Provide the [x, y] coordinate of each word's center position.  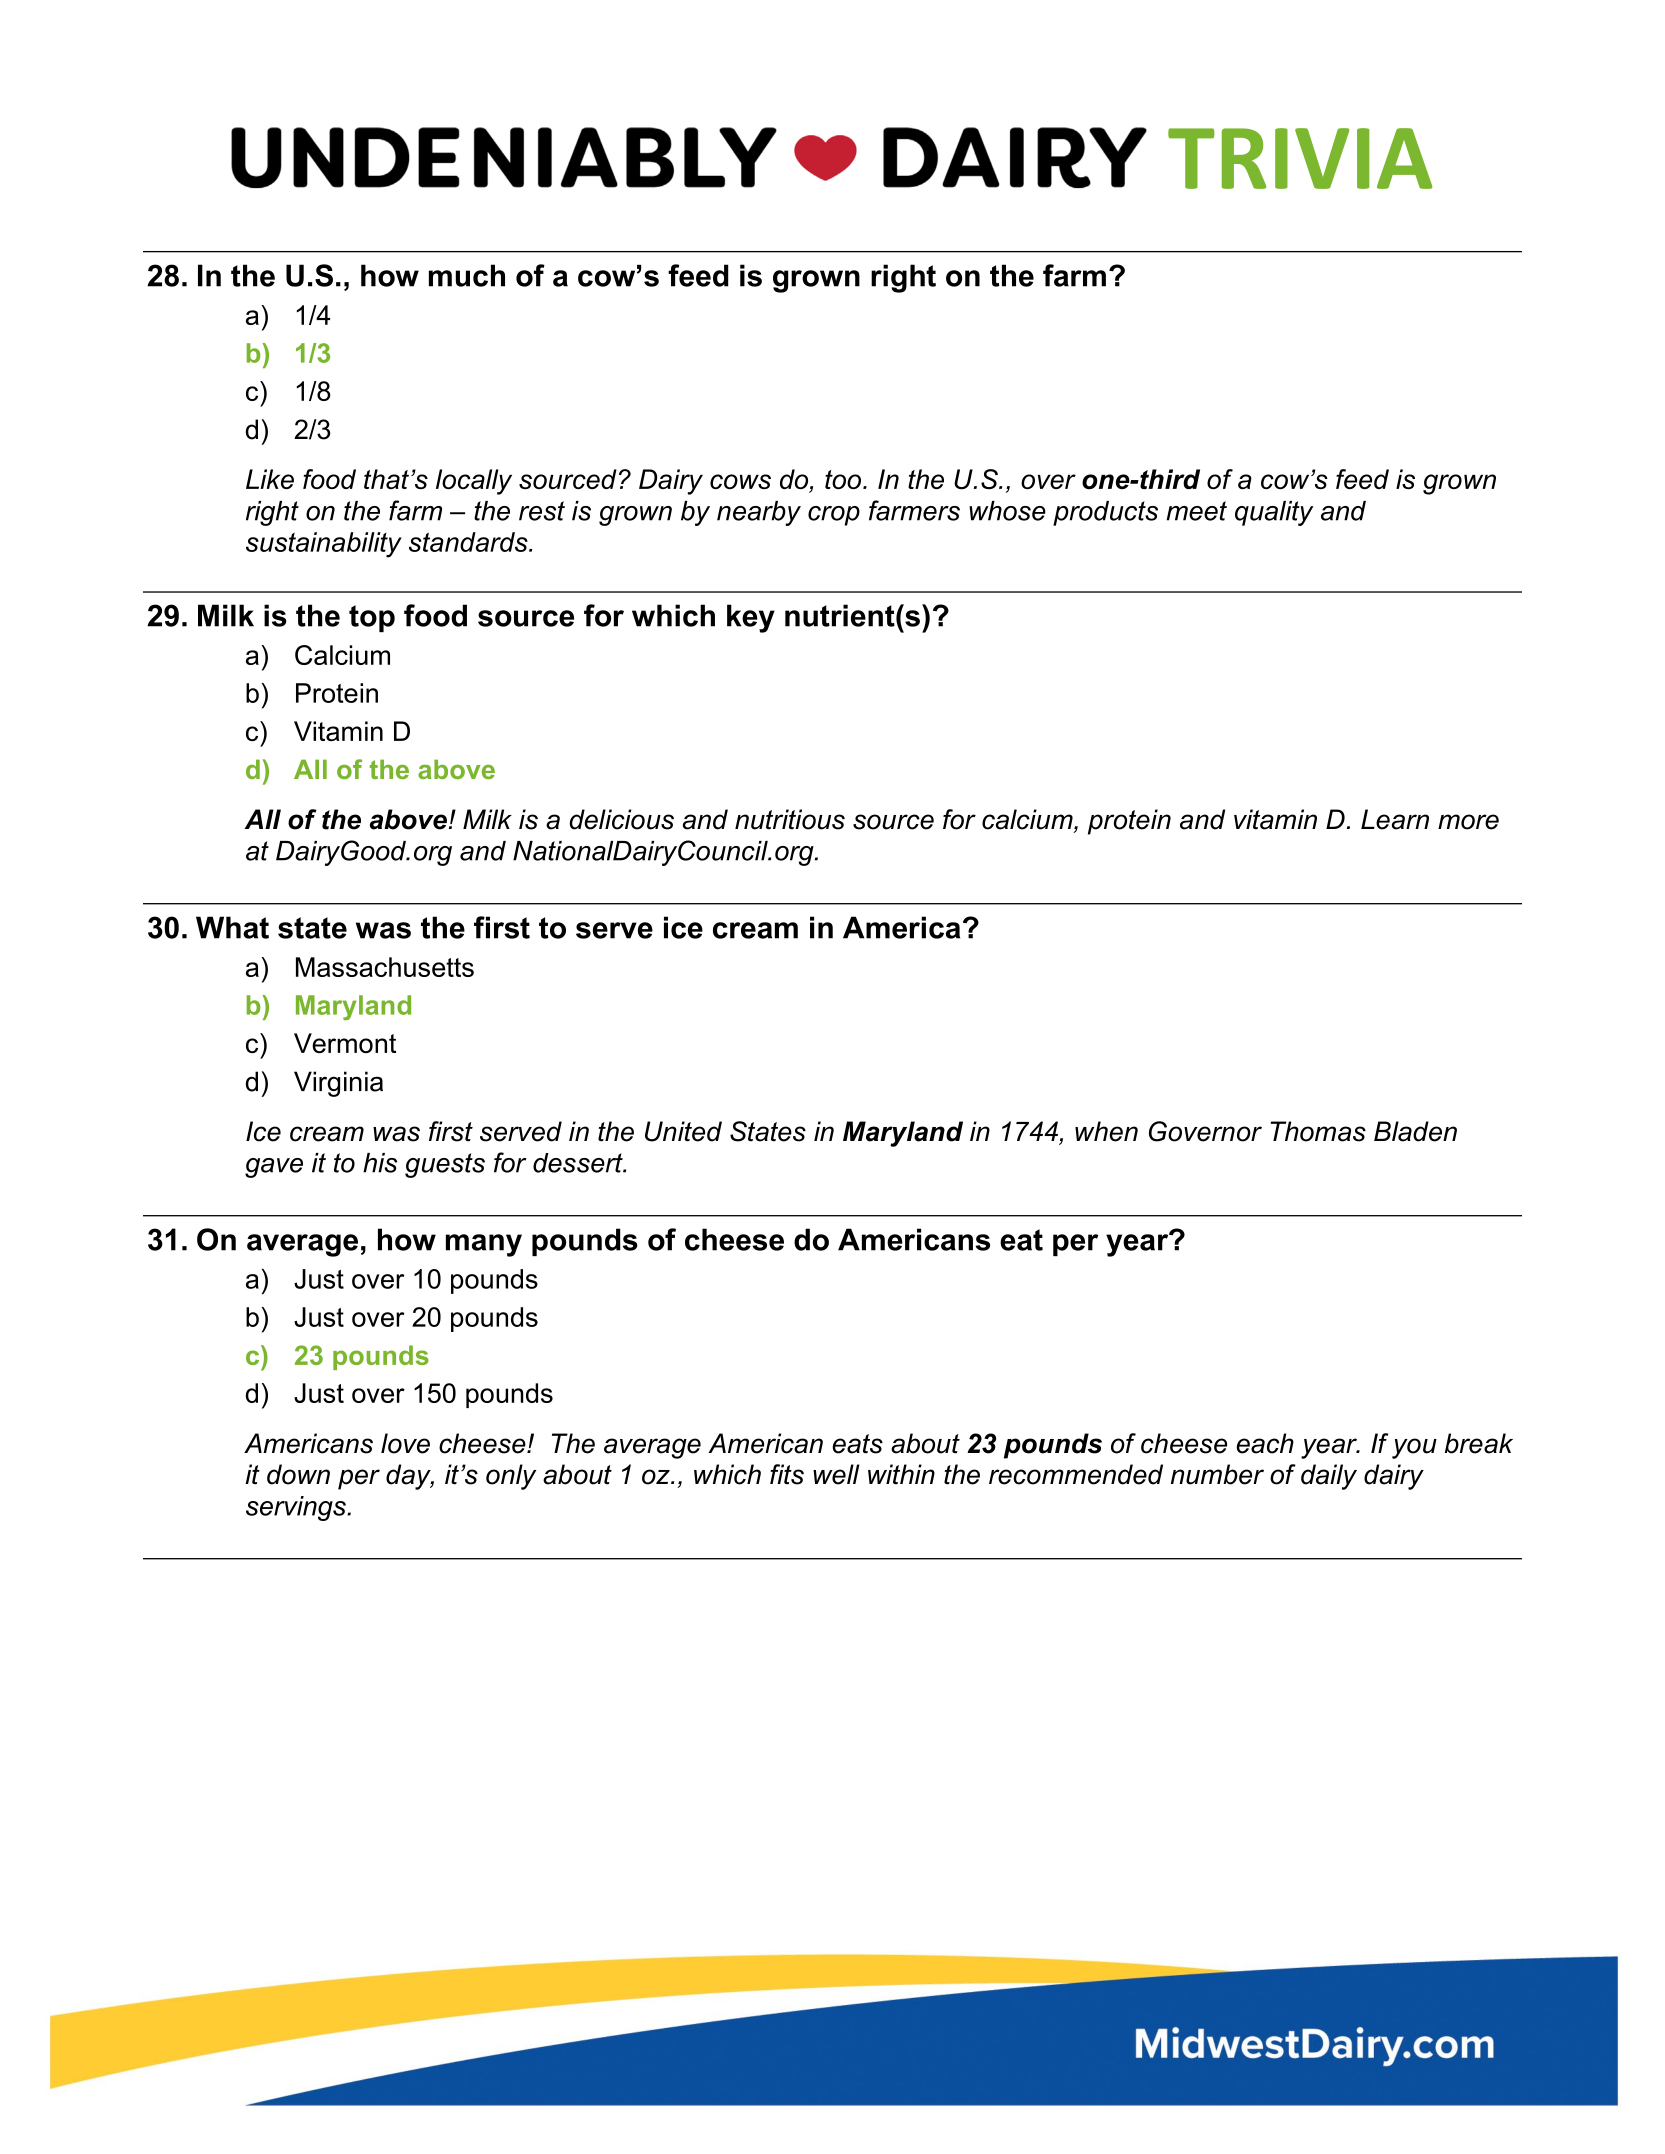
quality [1274, 513]
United [683, 1131]
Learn [1395, 819]
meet [1196, 511]
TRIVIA [1300, 158]
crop [834, 516]
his [380, 1163]
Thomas [1318, 1131]
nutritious [790, 819]
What [232, 927]
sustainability [324, 545]
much [467, 275]
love [405, 1443]
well [836, 1474]
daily [1329, 1477]
